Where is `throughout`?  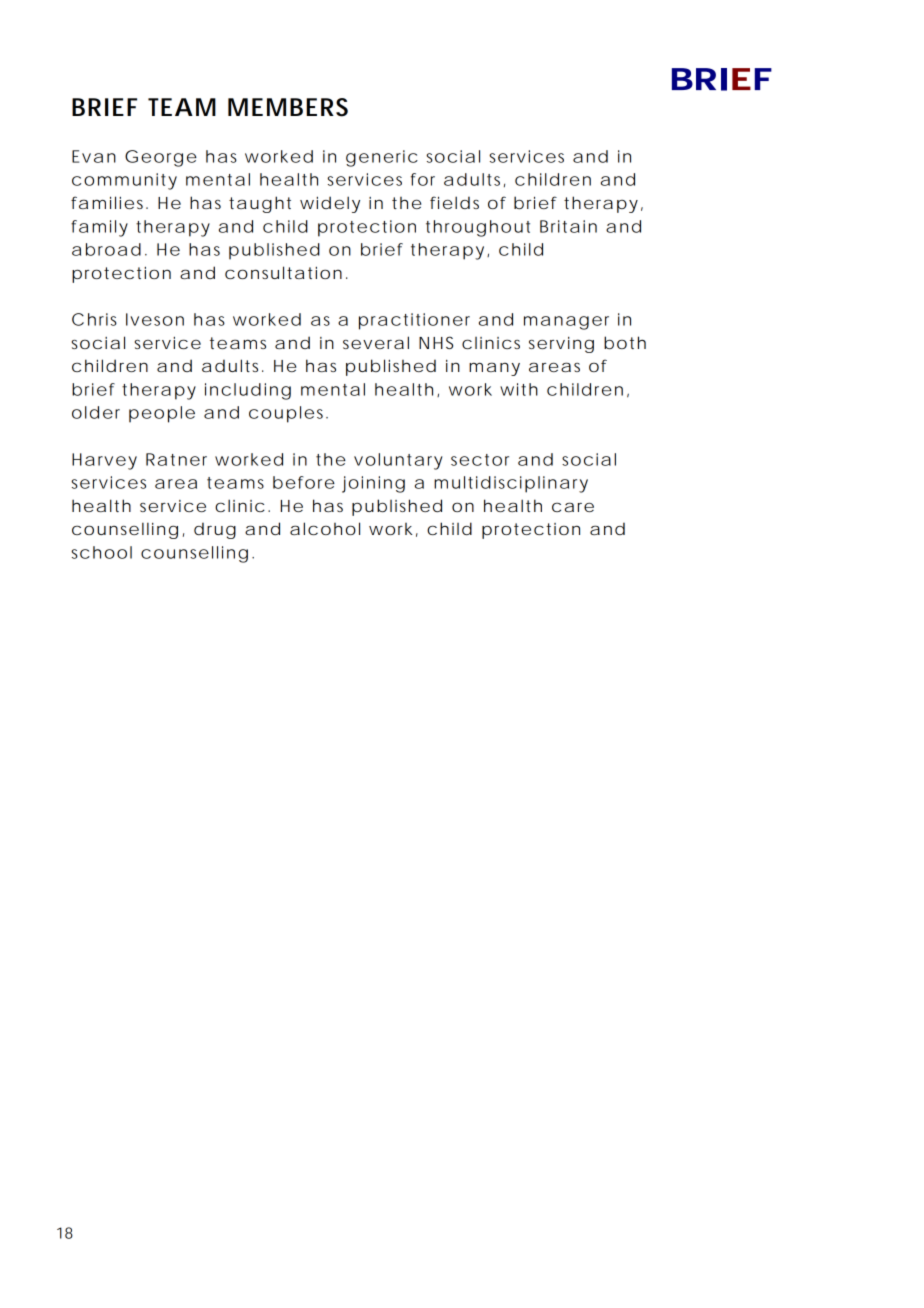
throughout is located at coordinates (478, 228).
